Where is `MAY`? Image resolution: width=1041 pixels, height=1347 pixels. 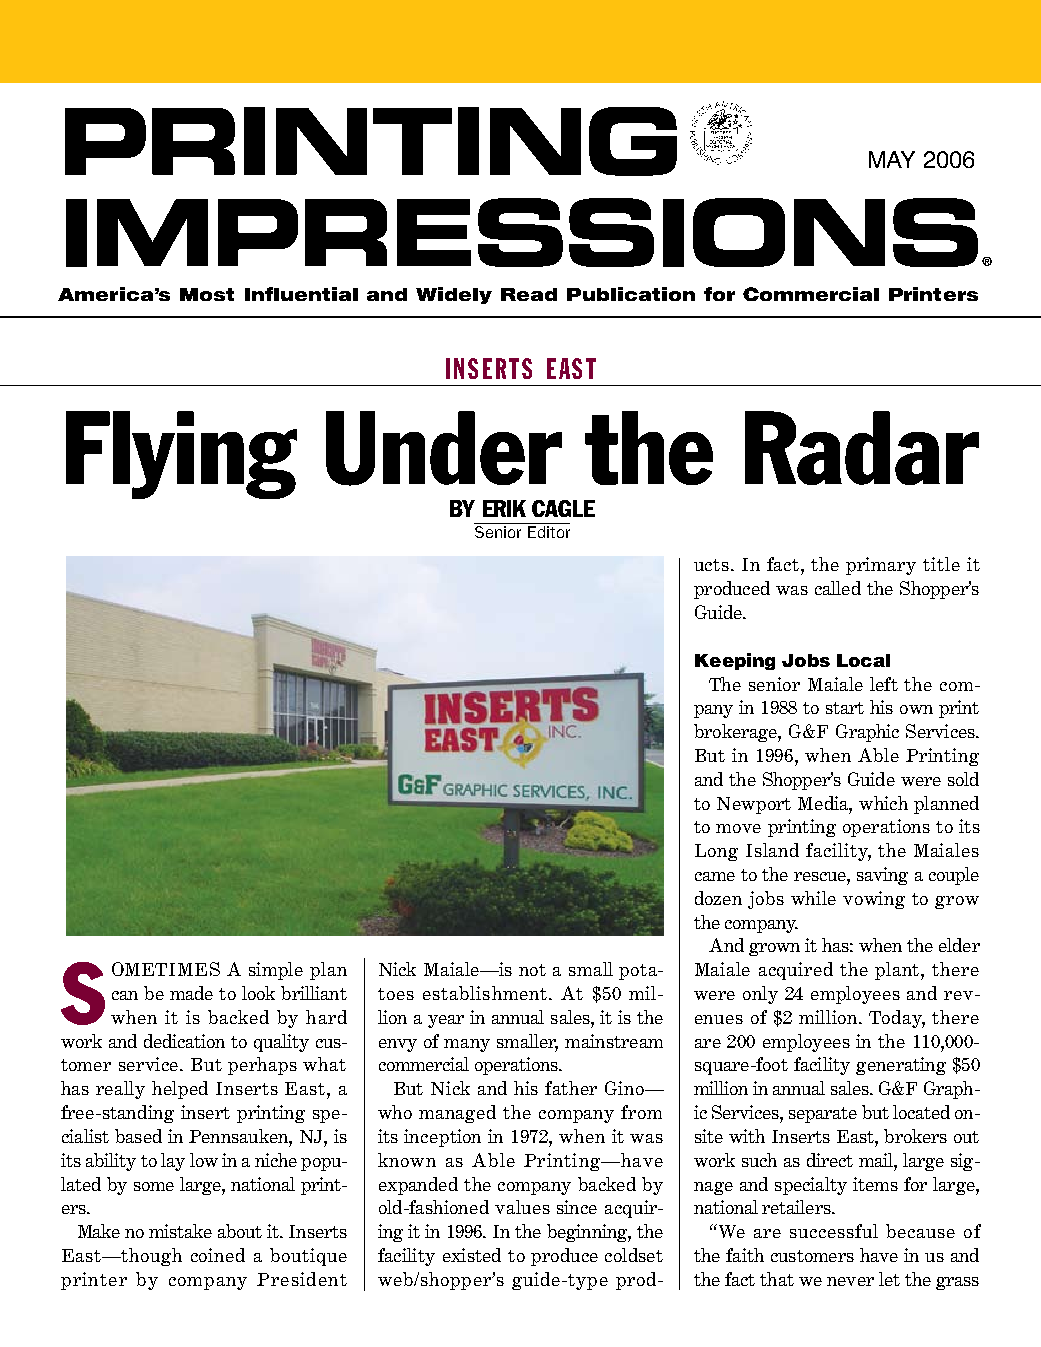
MAY is located at coordinates (892, 159).
